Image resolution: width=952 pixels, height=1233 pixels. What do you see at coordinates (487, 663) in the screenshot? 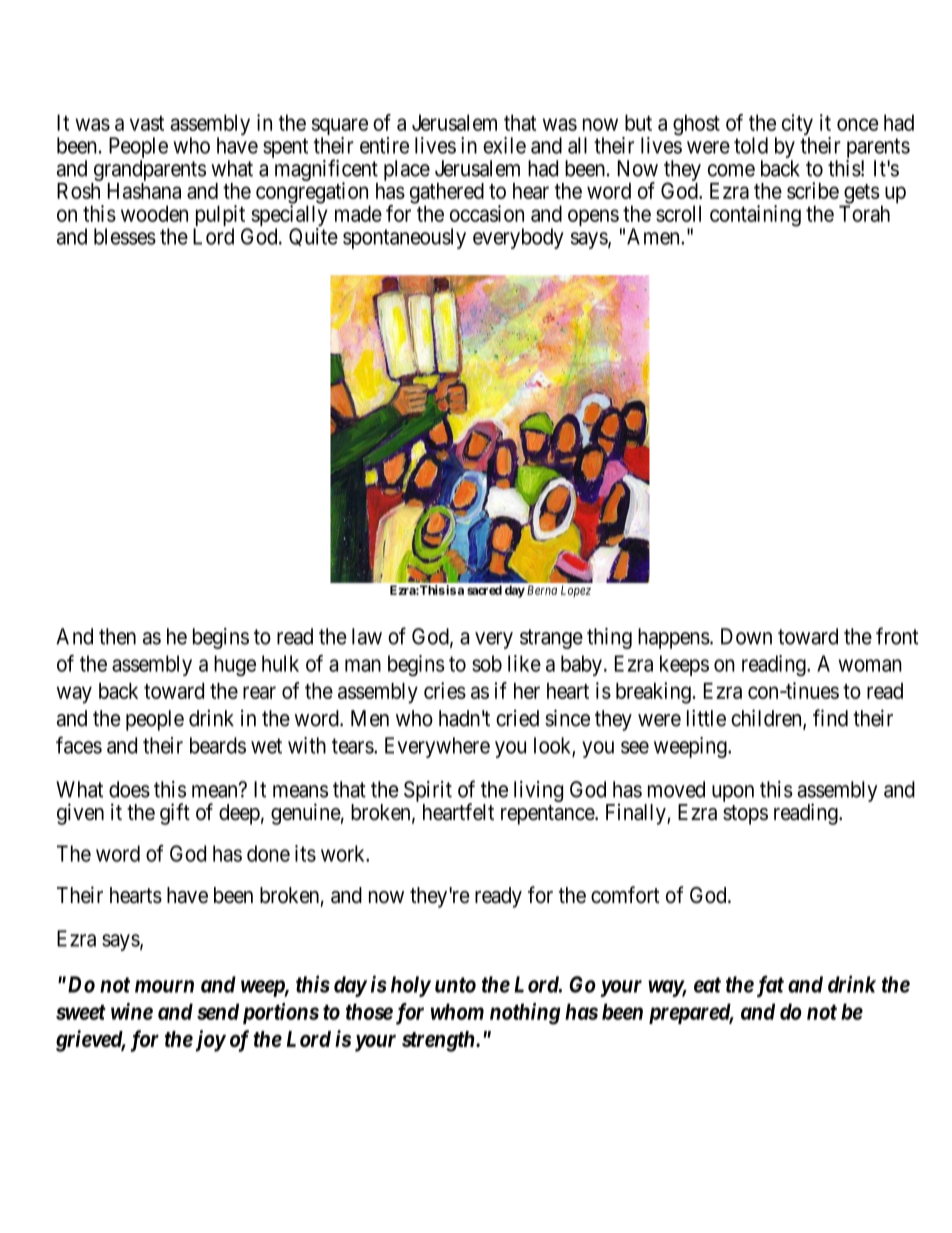
I see `sob` at bounding box center [487, 663].
